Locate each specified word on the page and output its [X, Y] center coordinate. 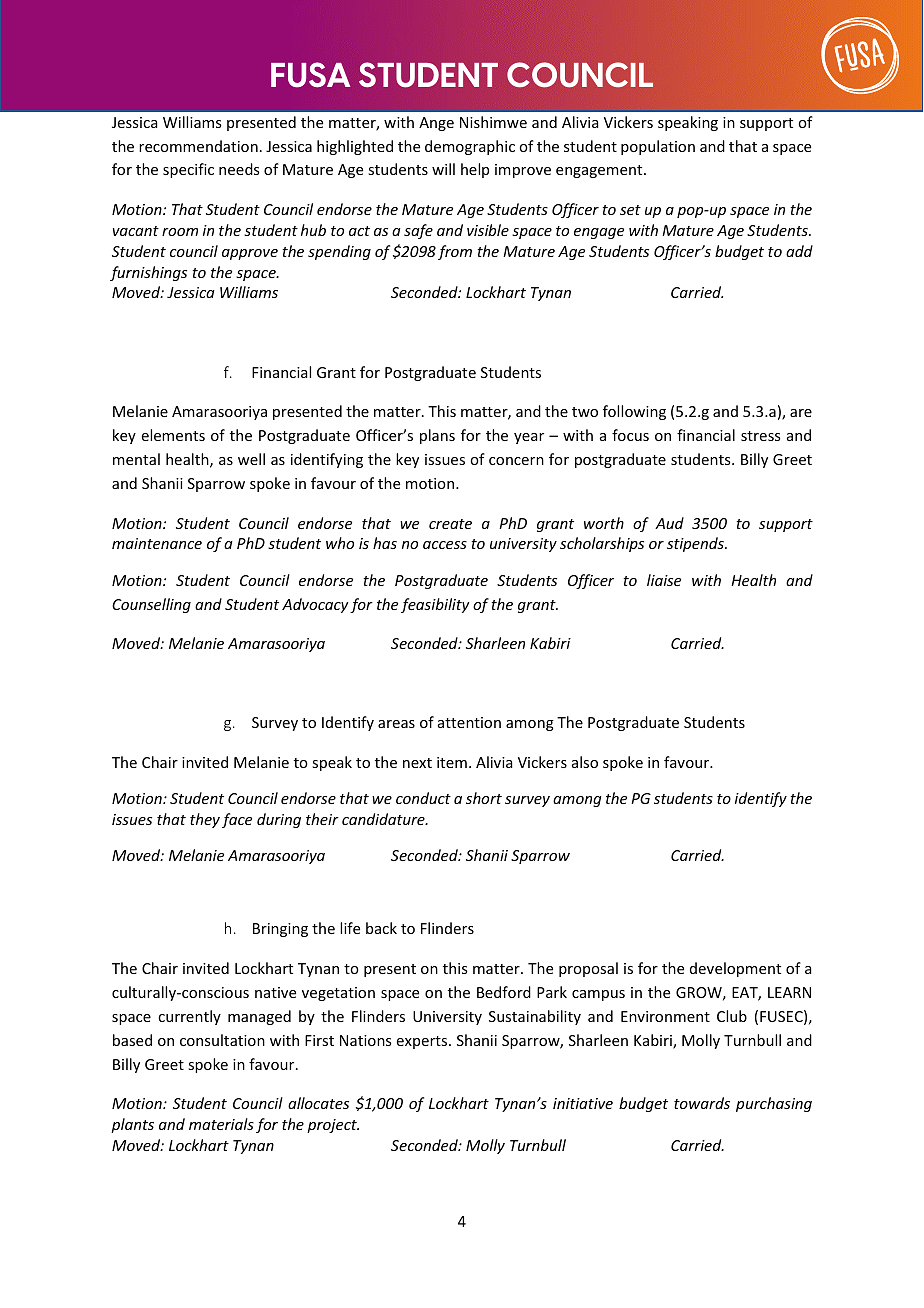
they [205, 820]
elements [173, 435]
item [452, 762]
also [585, 762]
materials [221, 1124]
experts [423, 1042]
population [658, 147]
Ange [436, 124]
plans [437, 436]
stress [760, 436]
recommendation [198, 146]
